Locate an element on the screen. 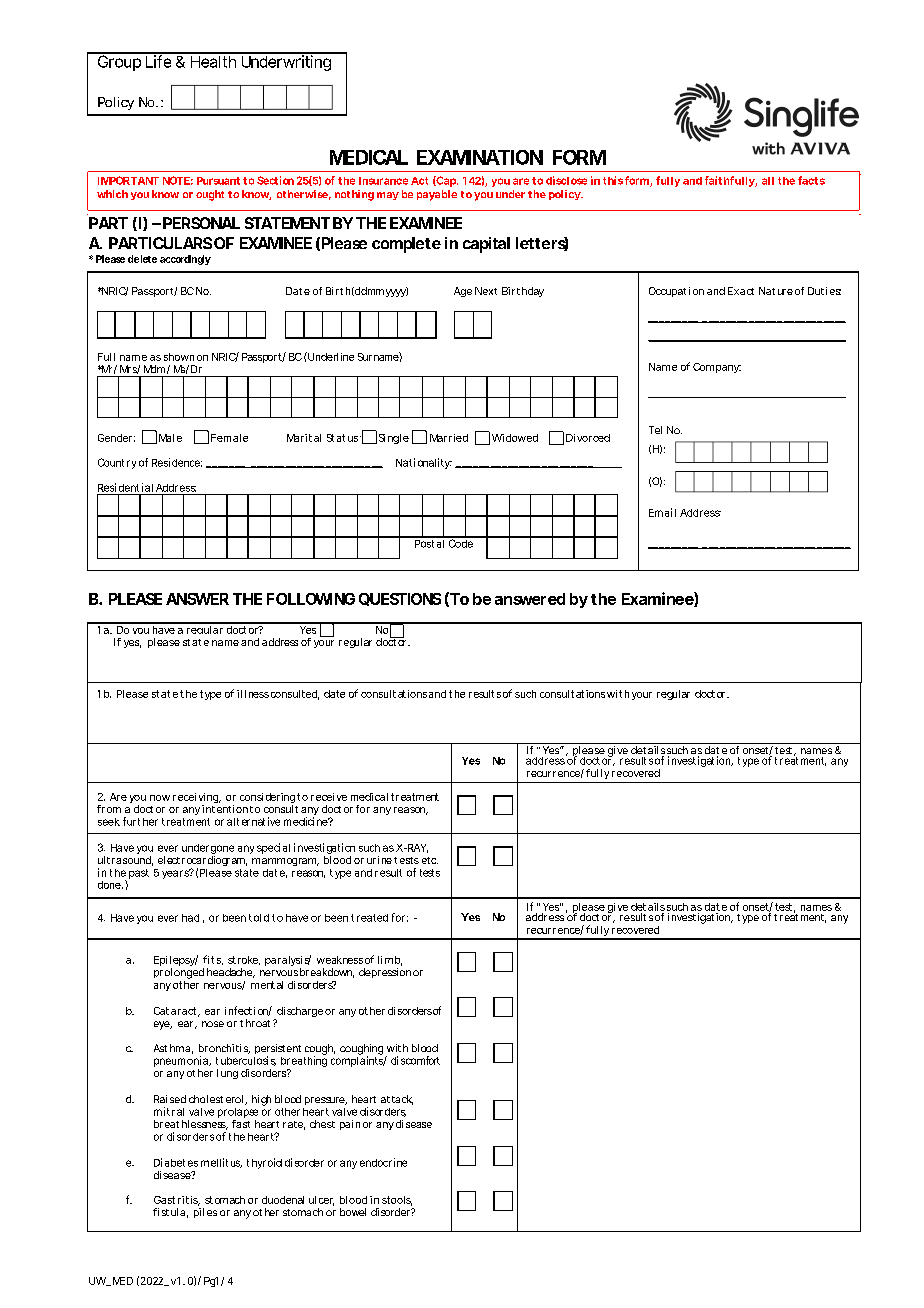 This screenshot has width=924, height=1308. Health is located at coordinates (214, 60).
